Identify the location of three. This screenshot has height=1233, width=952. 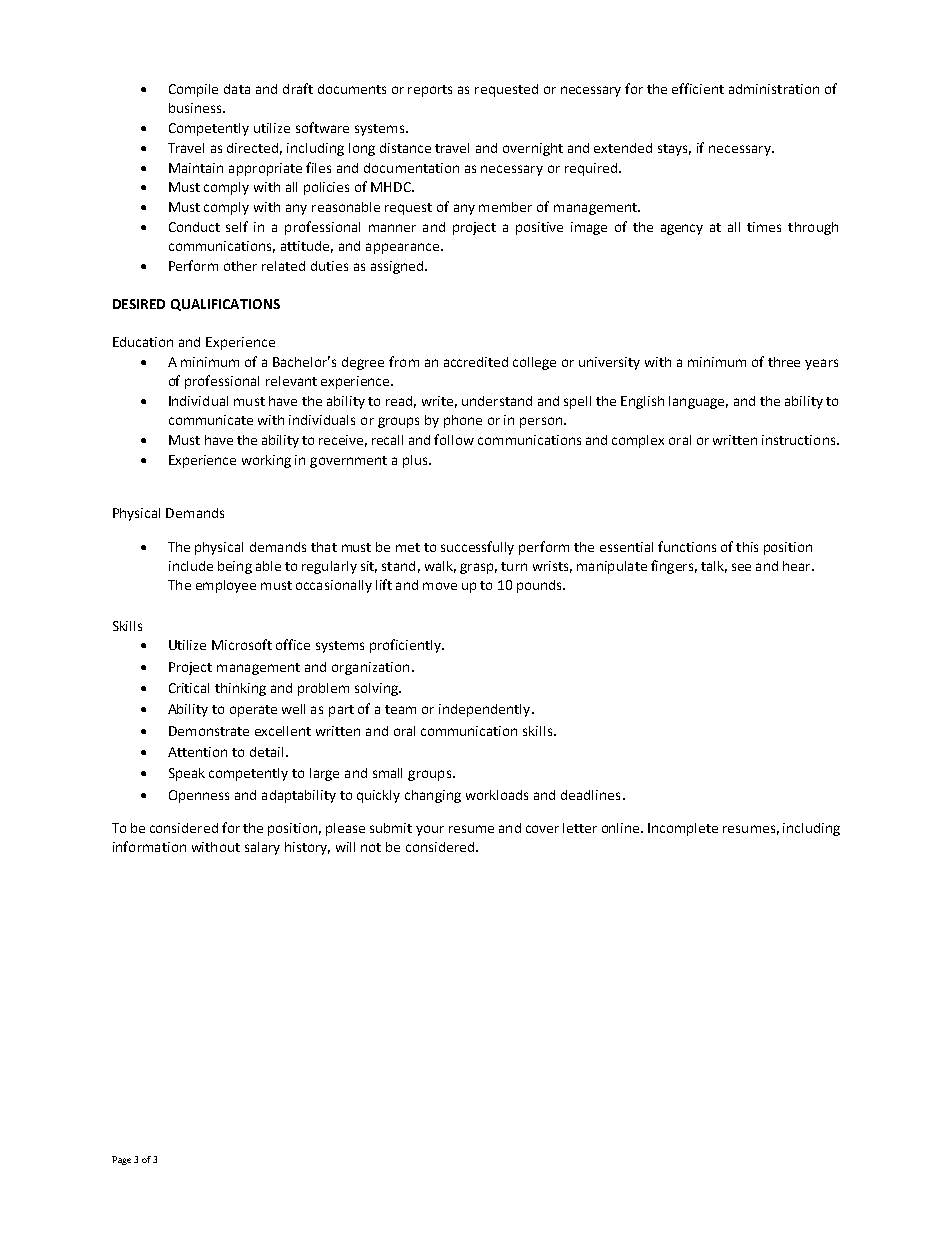
(784, 362).
